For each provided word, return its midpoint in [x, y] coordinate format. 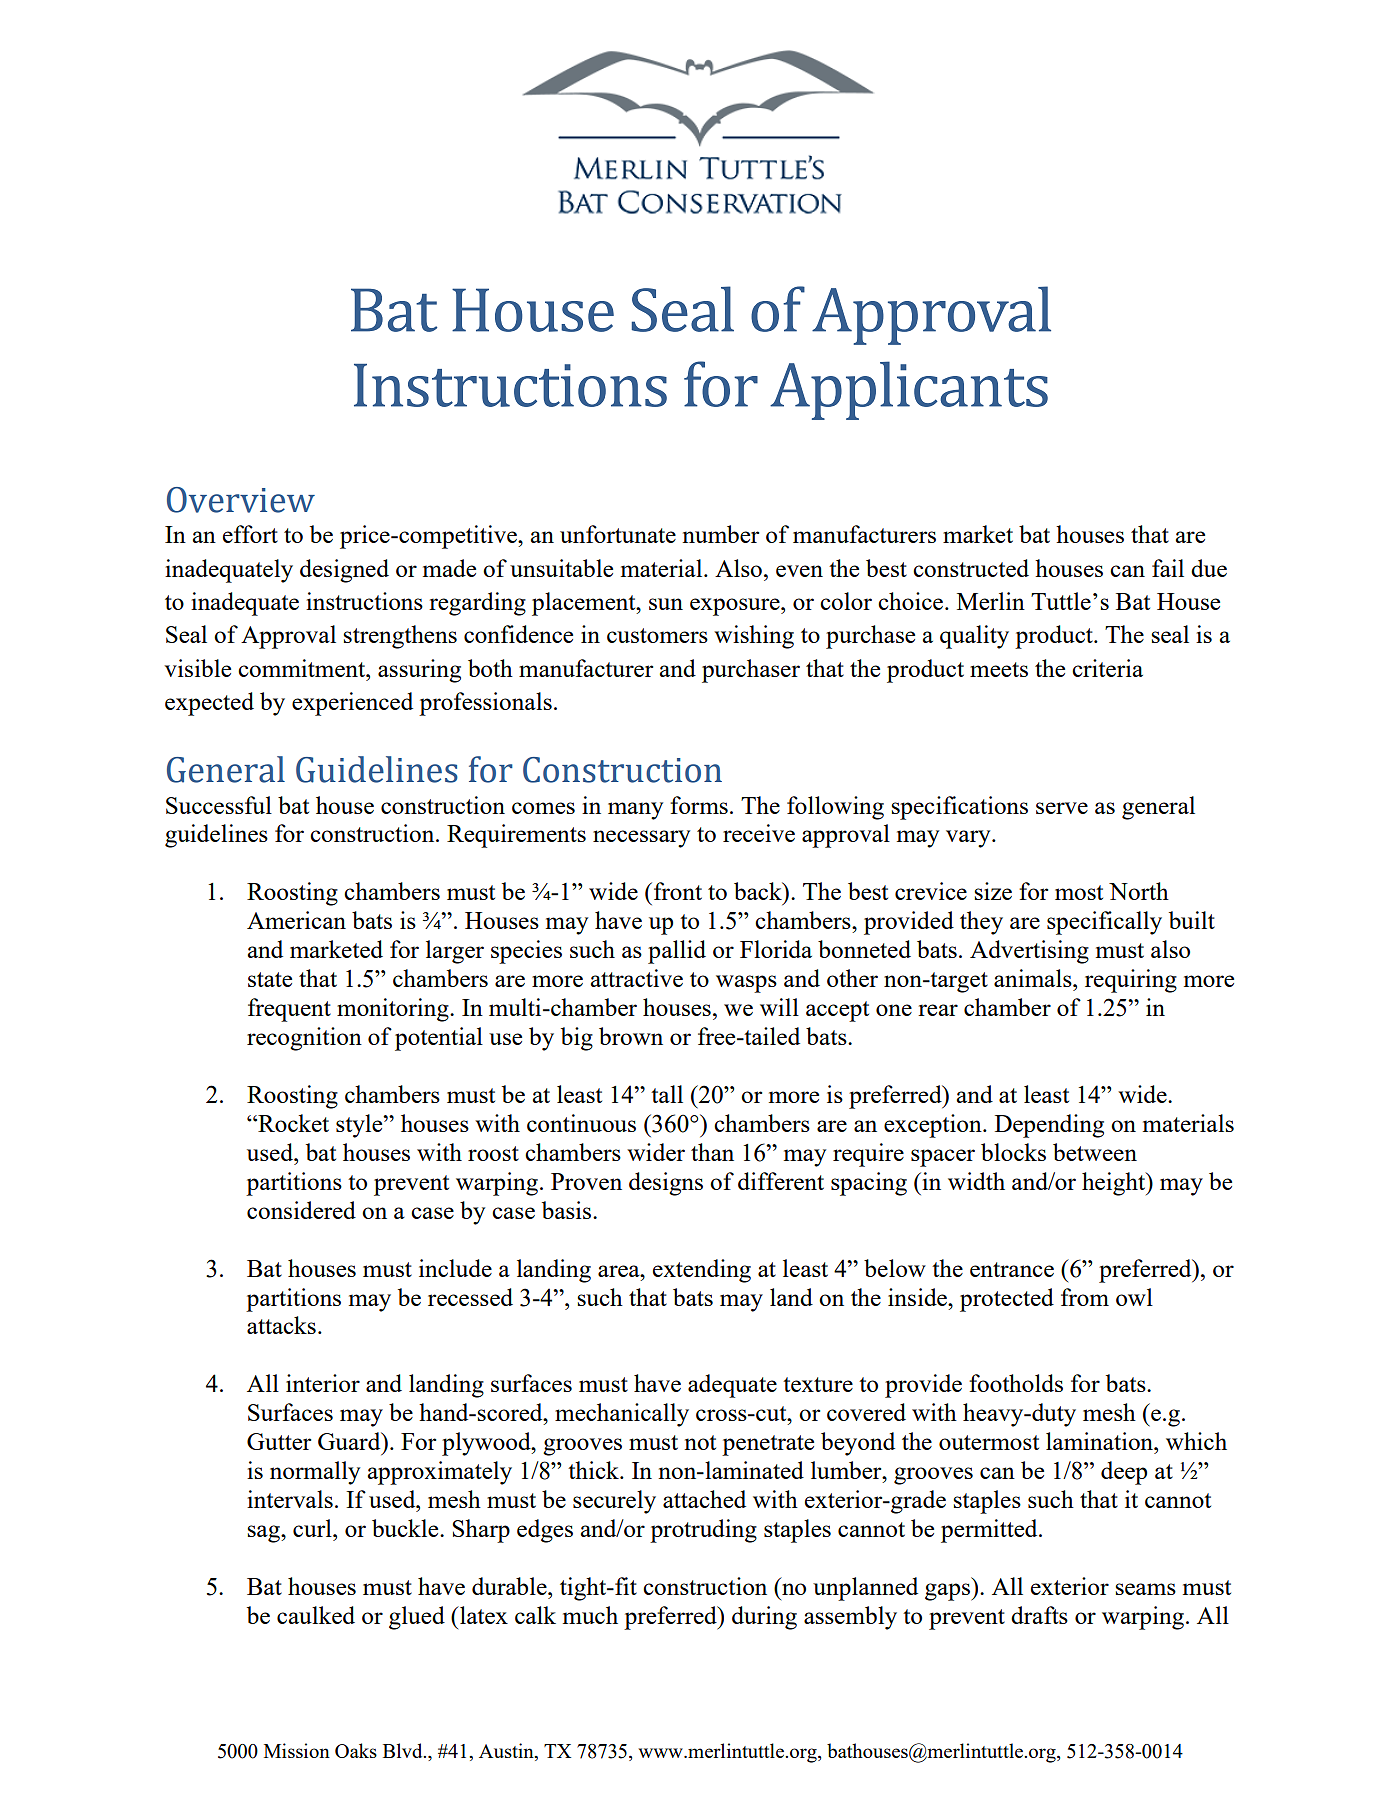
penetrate [768, 1445]
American [296, 920]
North [1139, 891]
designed [344, 571]
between [1095, 1152]
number [720, 534]
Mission [297, 1750]
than [712, 1152]
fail [1168, 568]
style [360, 1126]
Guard [350, 1441]
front [678, 891]
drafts [1039, 1615]
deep [1124, 1473]
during [764, 1618]
